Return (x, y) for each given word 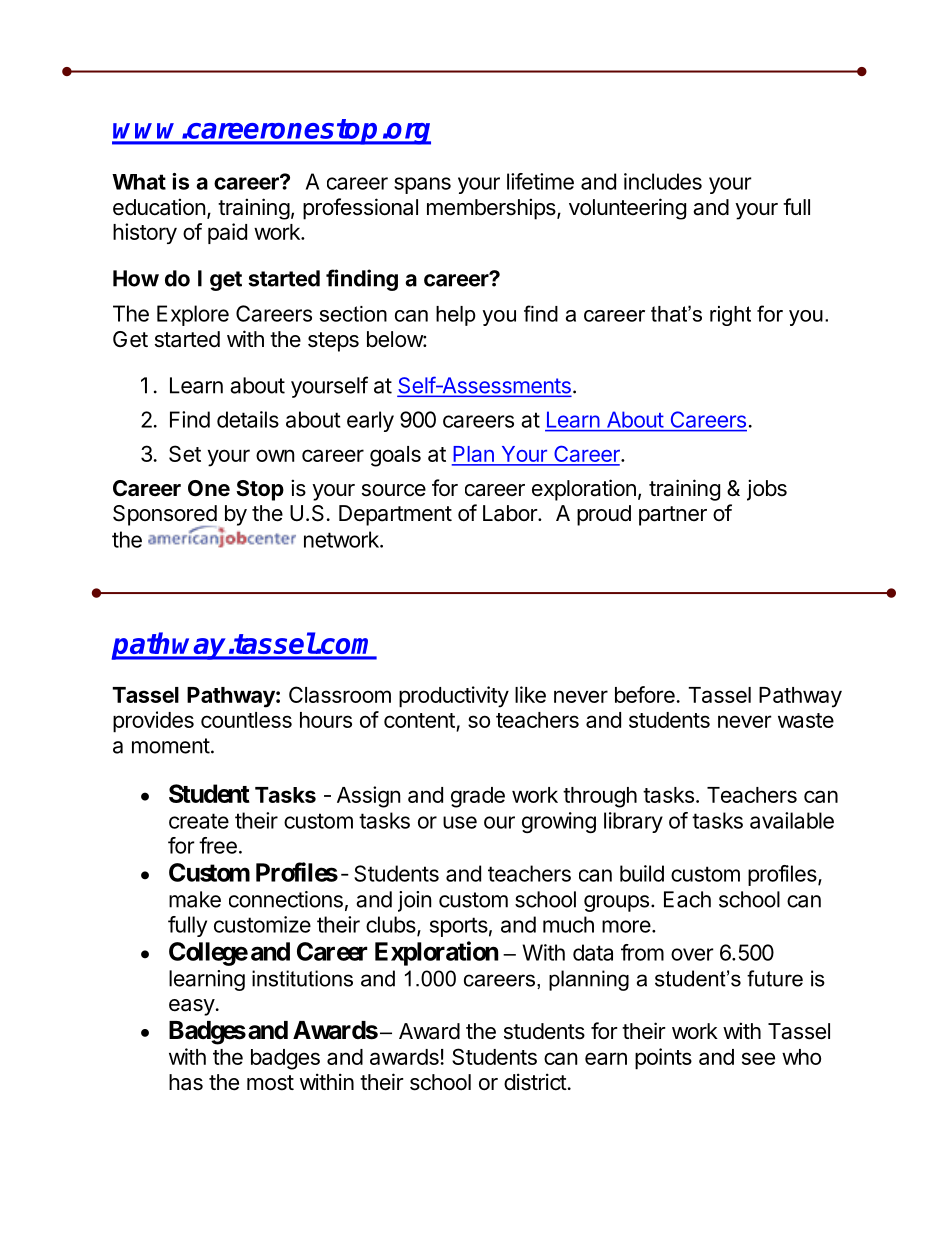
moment (171, 746)
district (535, 1082)
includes (663, 181)
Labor (511, 513)
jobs (767, 490)
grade (478, 797)
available (792, 820)
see (758, 1058)
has (186, 1082)
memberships (492, 209)
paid (227, 233)
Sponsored (165, 516)
